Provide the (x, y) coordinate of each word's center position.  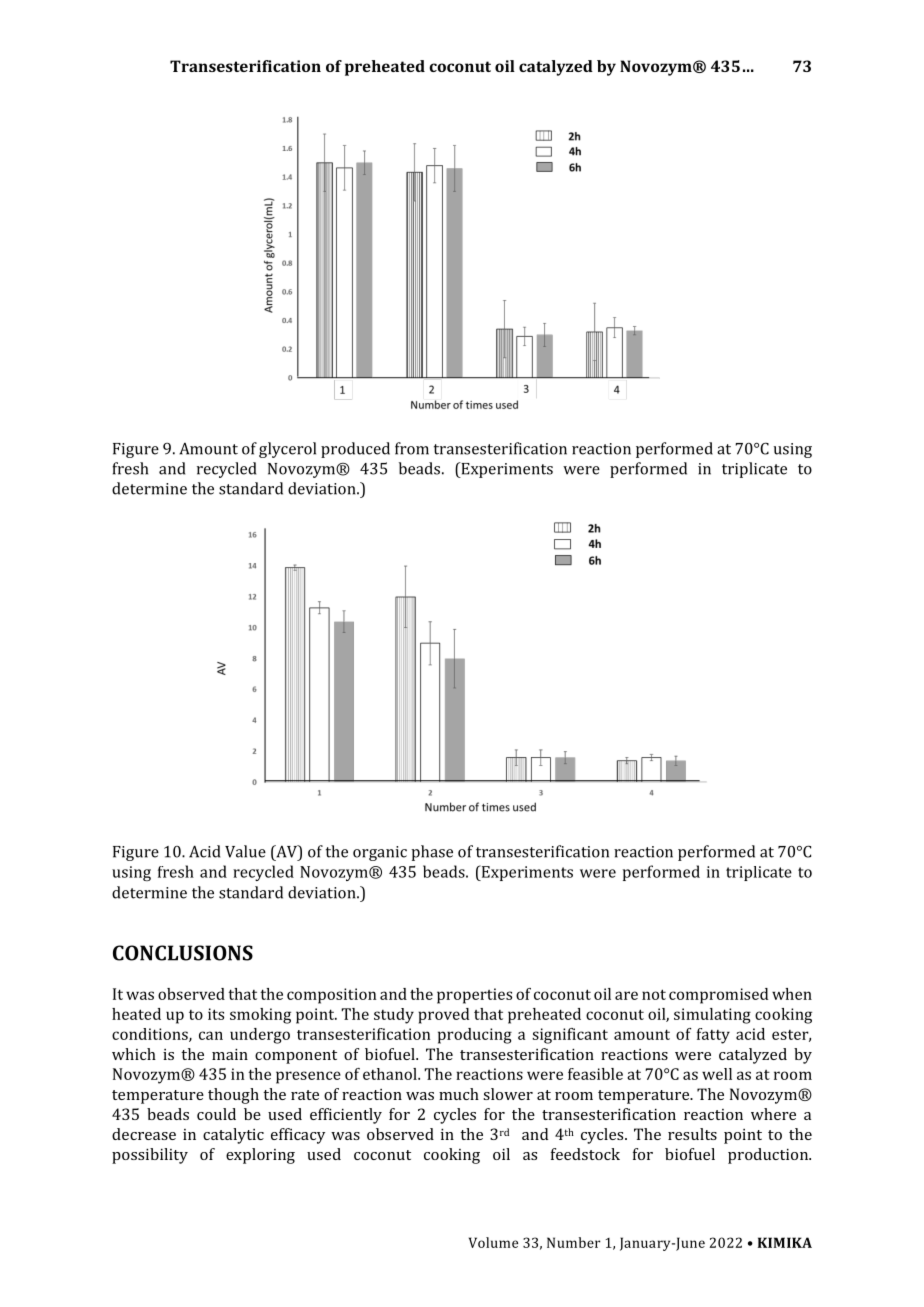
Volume (493, 1242)
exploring (260, 1156)
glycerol (287, 450)
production (769, 1156)
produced (355, 450)
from (412, 448)
